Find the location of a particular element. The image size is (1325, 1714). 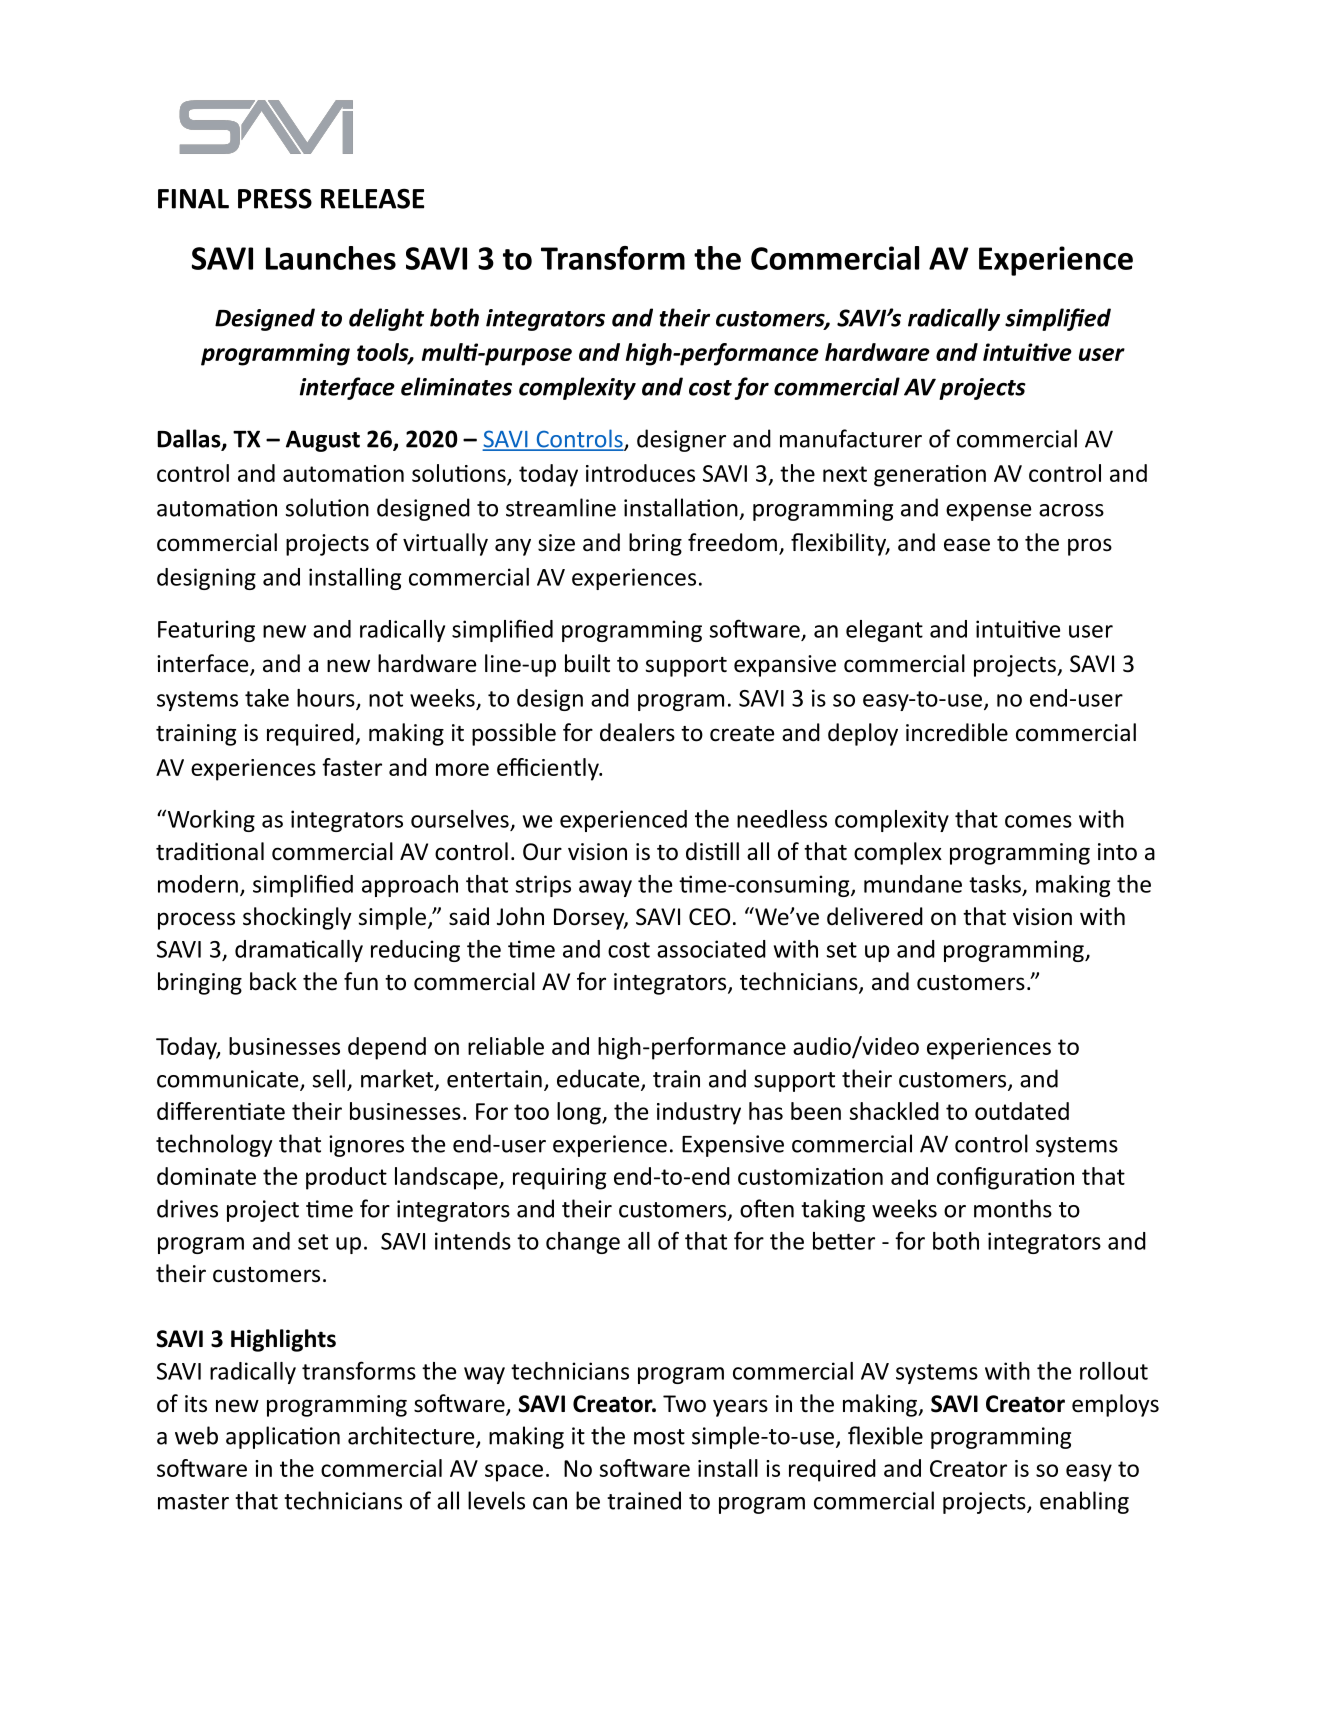

expense is located at coordinates (988, 512).
